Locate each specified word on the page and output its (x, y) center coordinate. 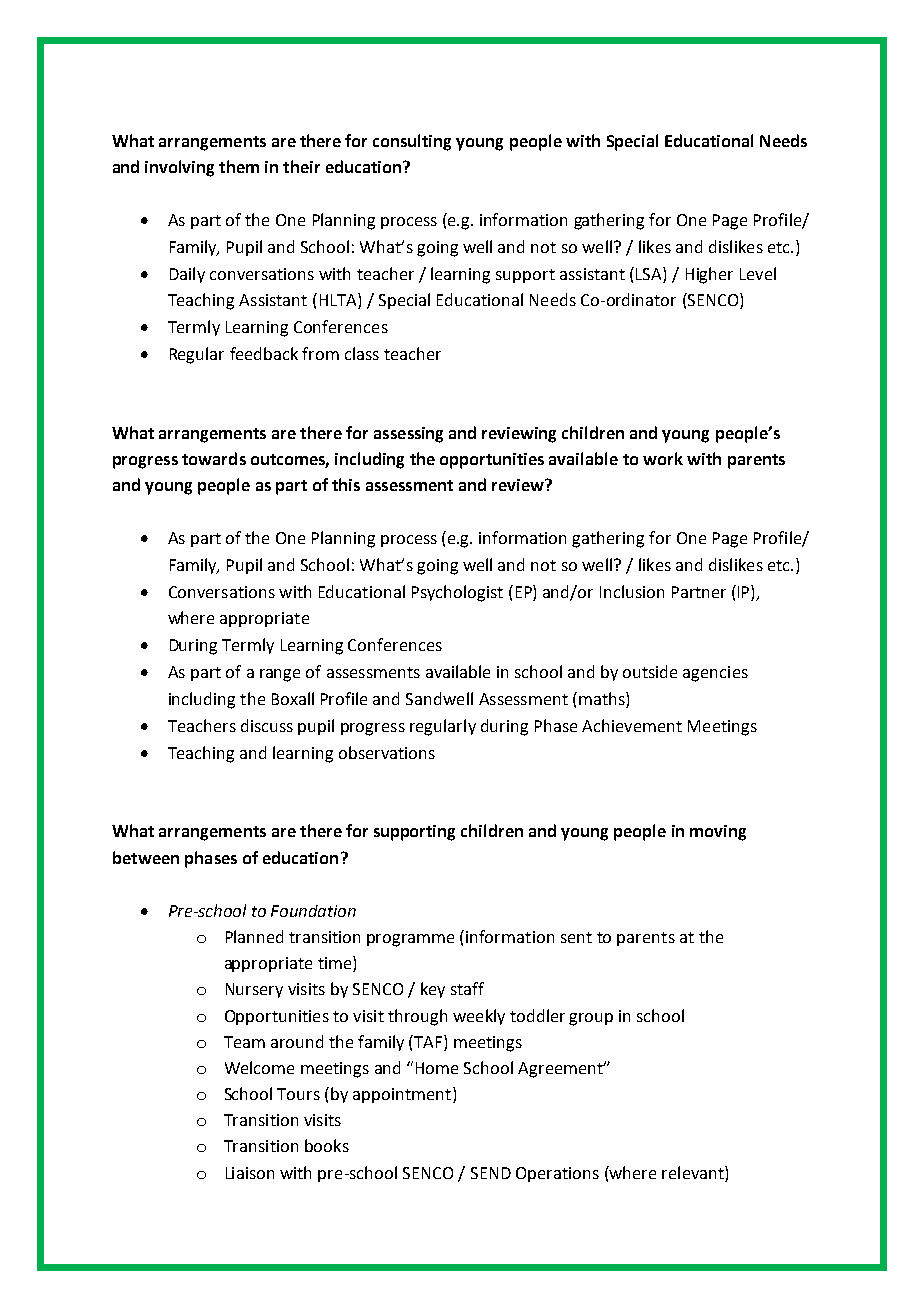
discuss (267, 725)
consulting (412, 142)
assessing (408, 435)
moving (718, 833)
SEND (491, 1173)
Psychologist (457, 593)
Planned (254, 936)
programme (410, 940)
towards (214, 458)
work (663, 458)
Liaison (250, 1173)
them (239, 166)
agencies (715, 674)
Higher (709, 275)
